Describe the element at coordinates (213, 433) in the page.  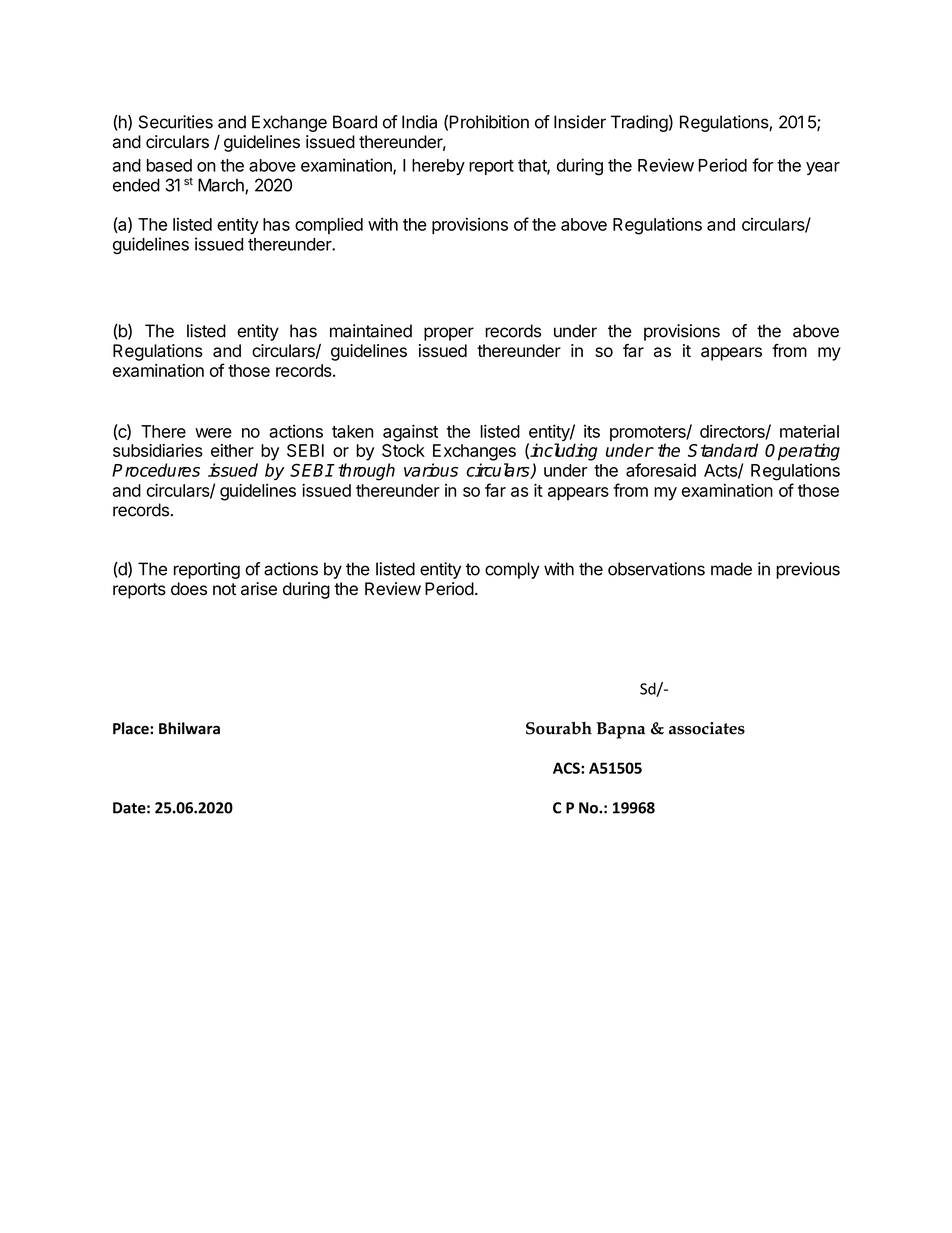
I see `were` at that location.
